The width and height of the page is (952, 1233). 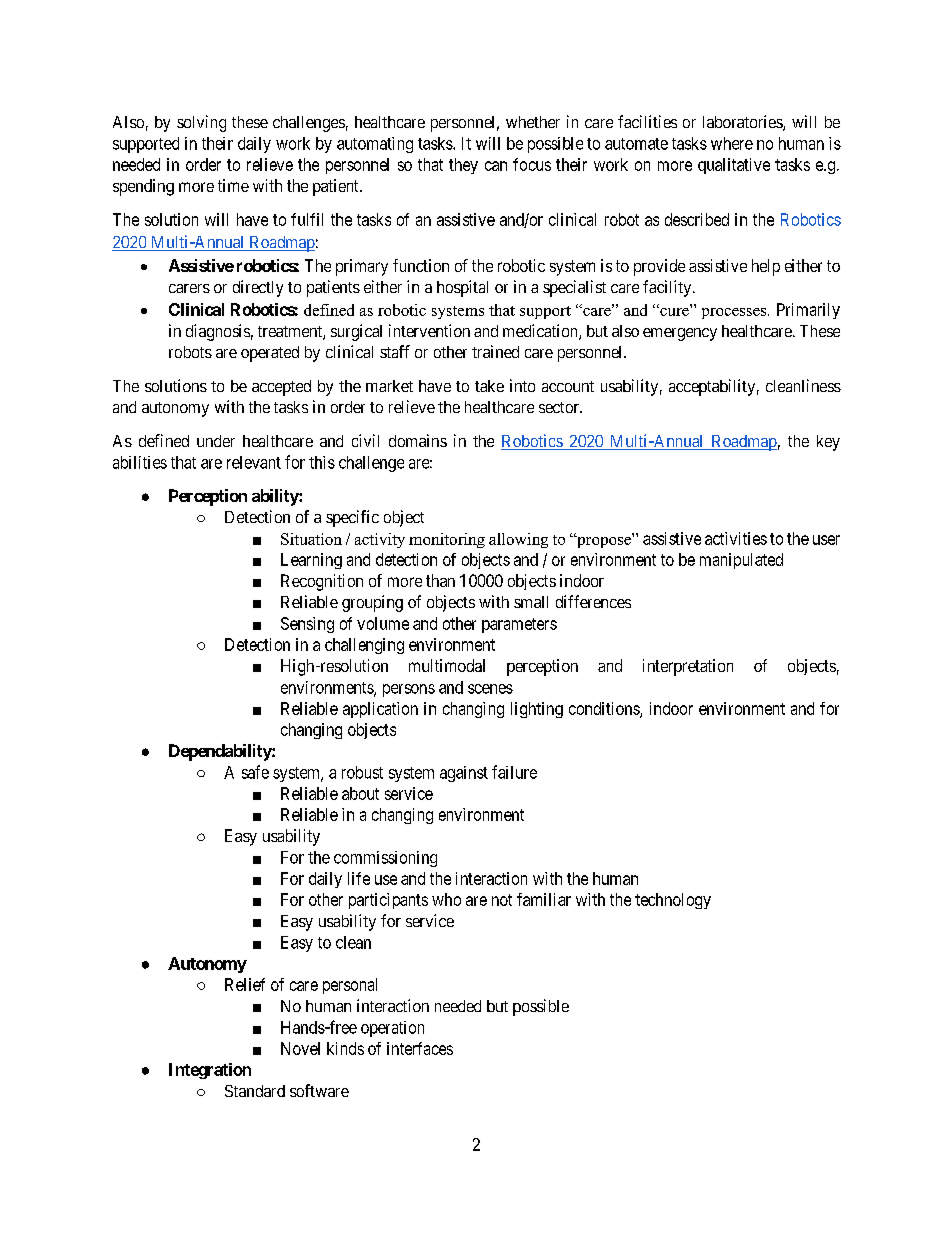 I want to click on solving, so click(x=201, y=123).
